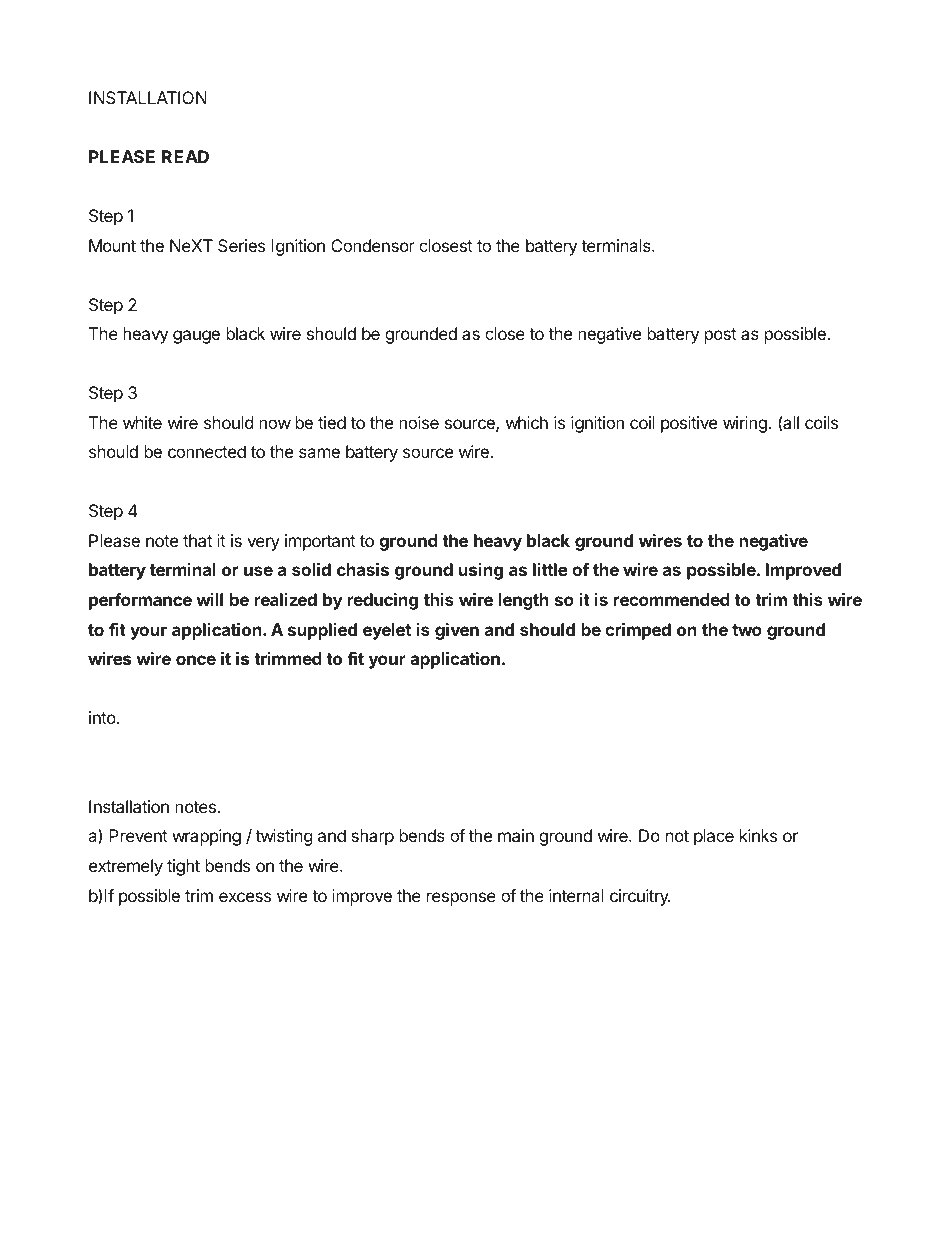  I want to click on response, so click(461, 899).
